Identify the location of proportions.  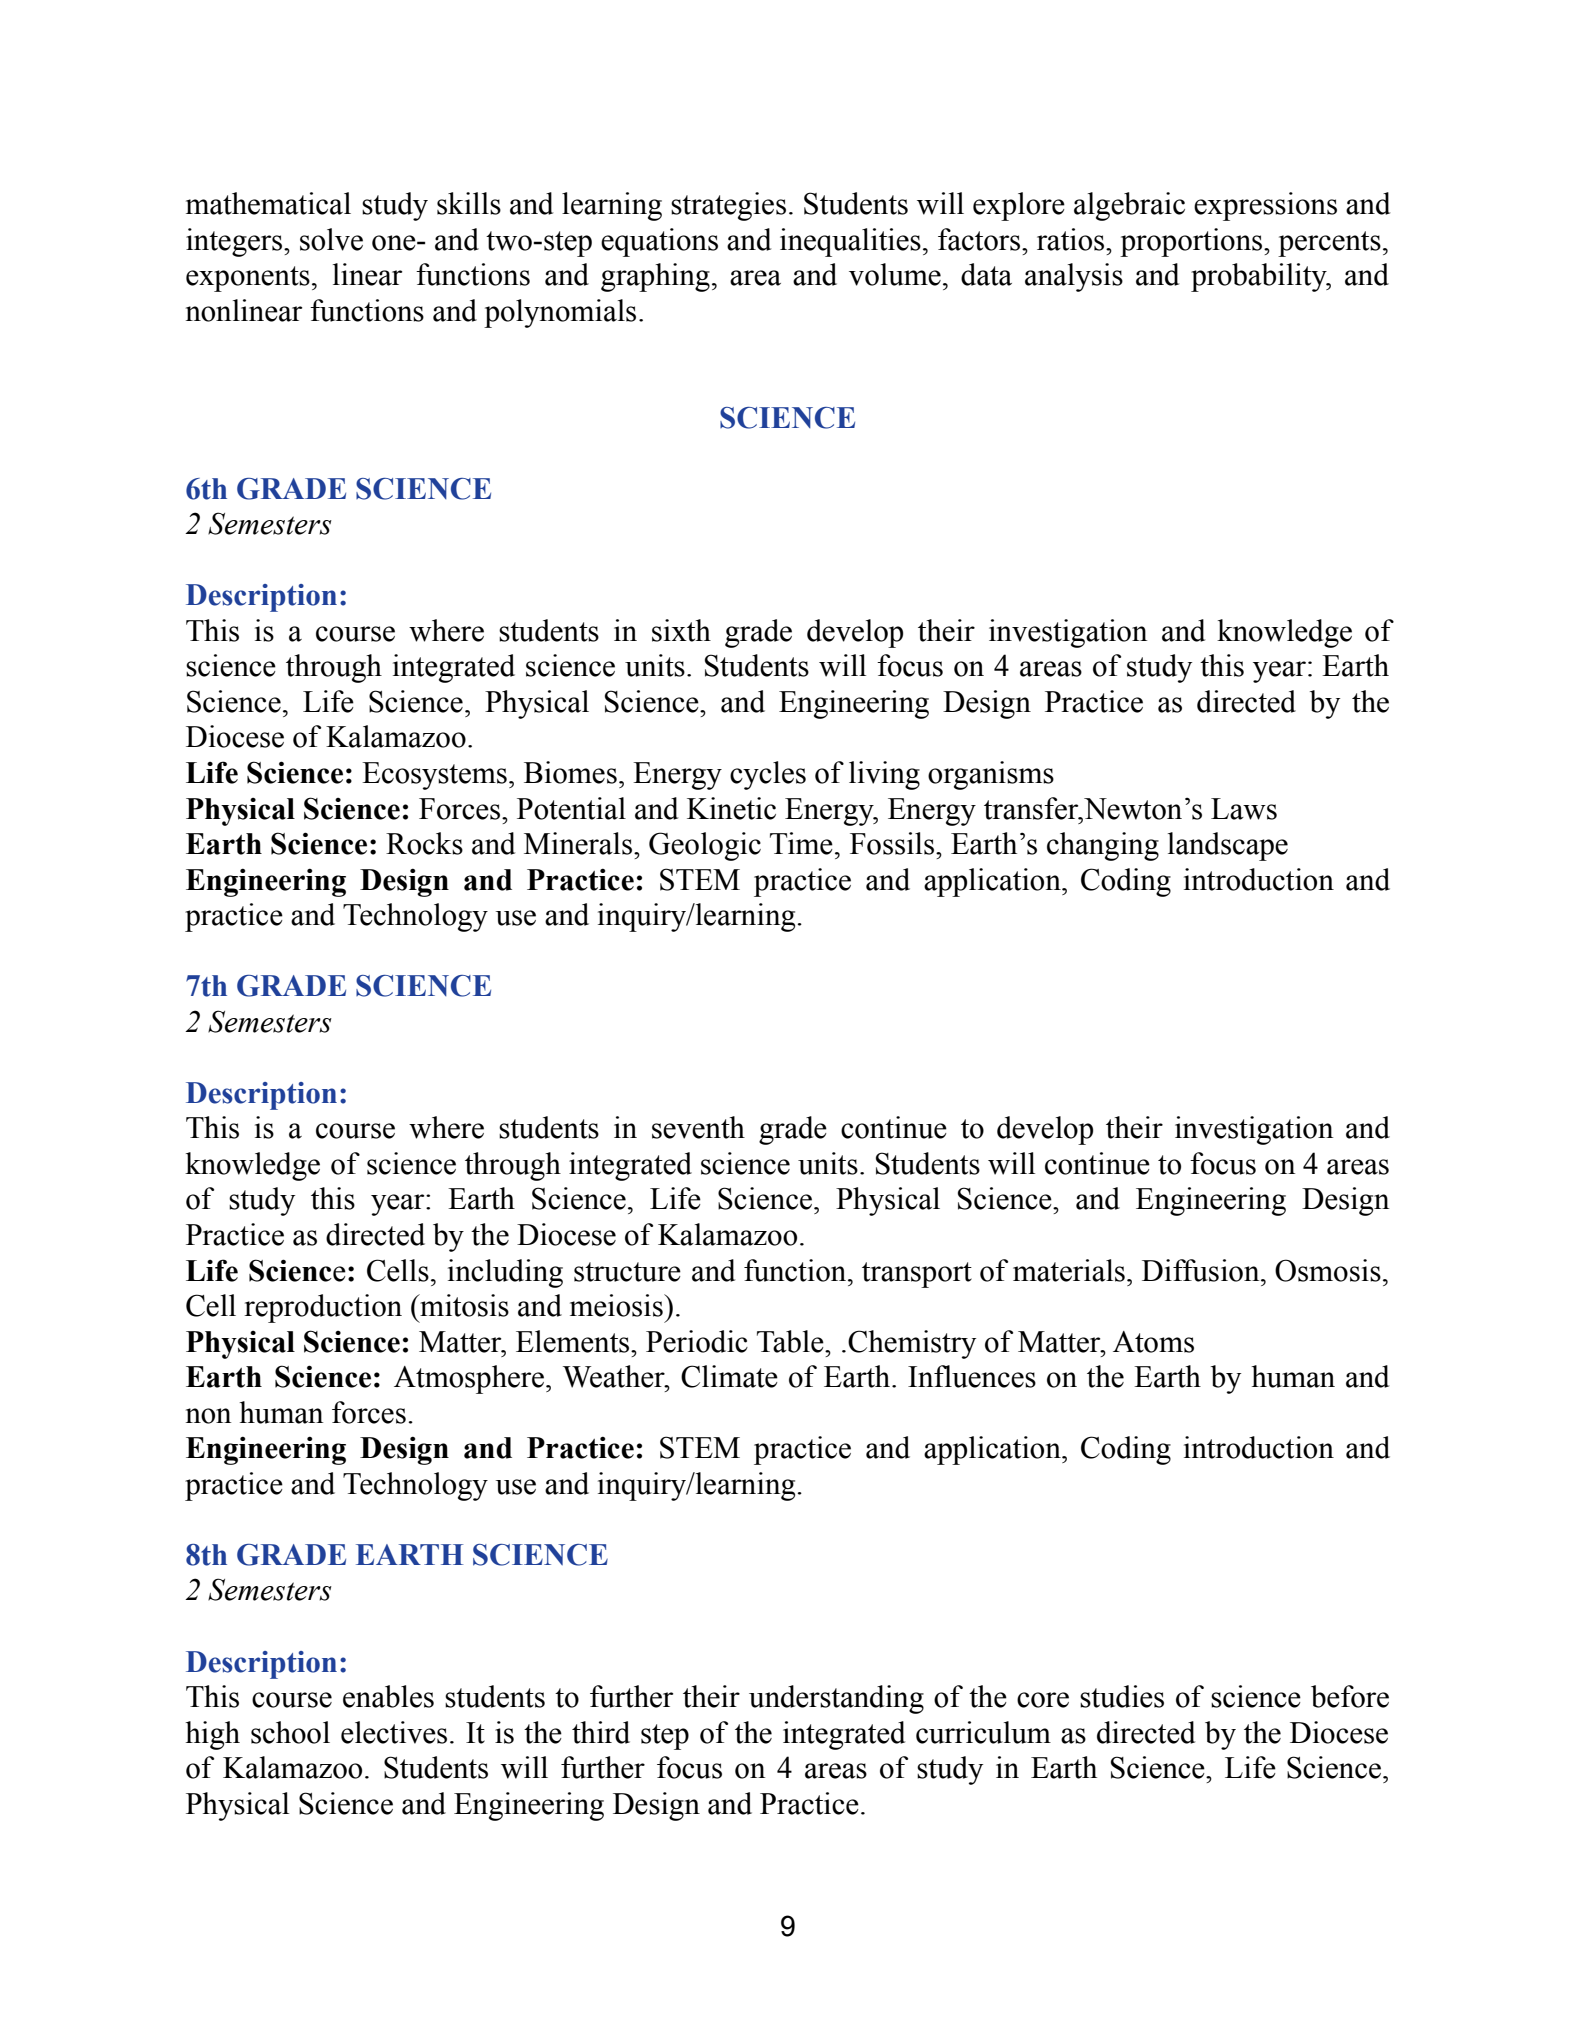
(1192, 242).
